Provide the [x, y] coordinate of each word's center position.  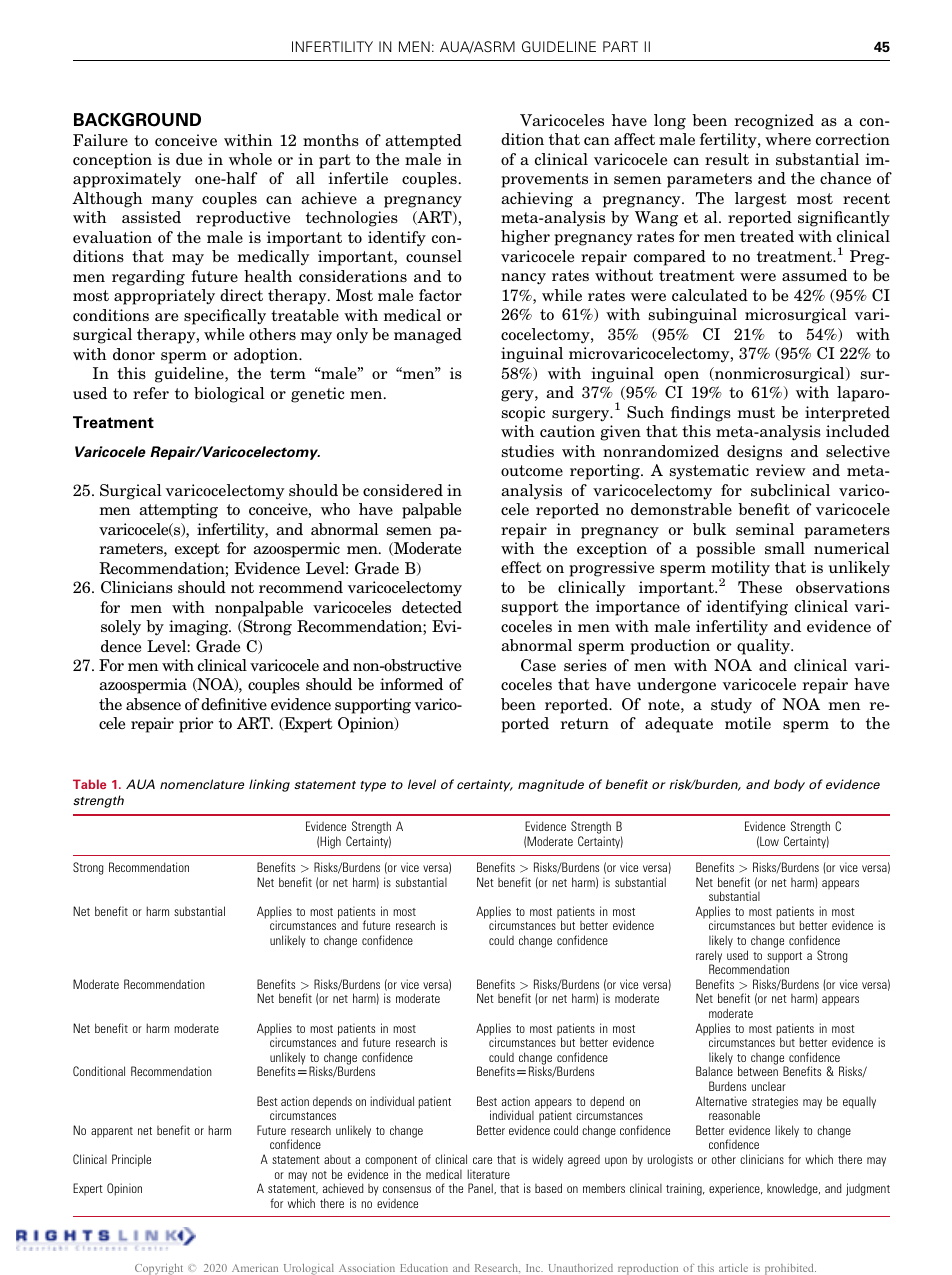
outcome [532, 470]
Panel [481, 1188]
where [788, 139]
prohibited [790, 1269]
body [789, 785]
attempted [423, 142]
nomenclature [202, 784]
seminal [765, 529]
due [189, 159]
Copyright [159, 1269]
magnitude [551, 785]
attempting [178, 511]
